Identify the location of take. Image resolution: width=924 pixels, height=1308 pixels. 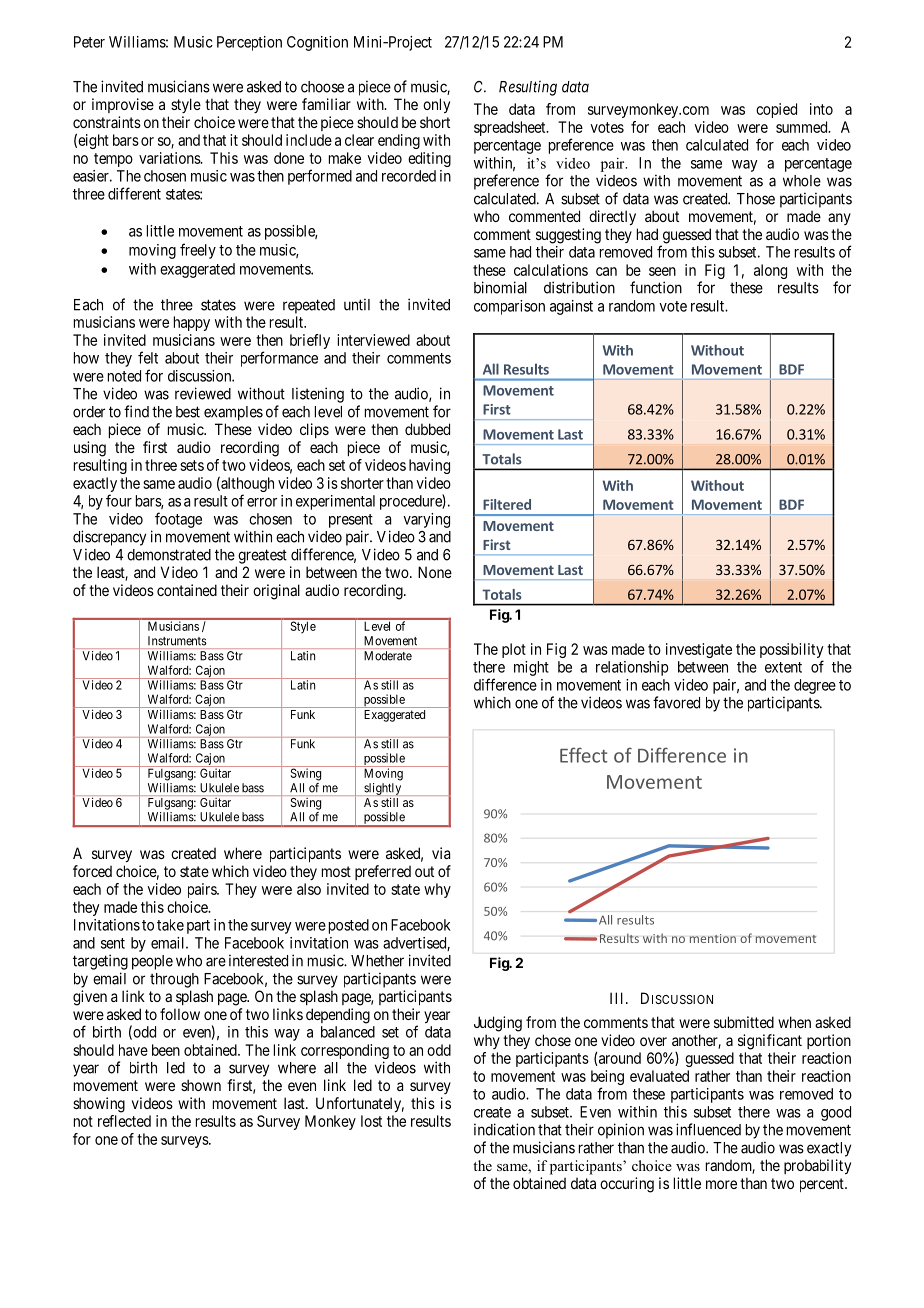
(170, 925).
